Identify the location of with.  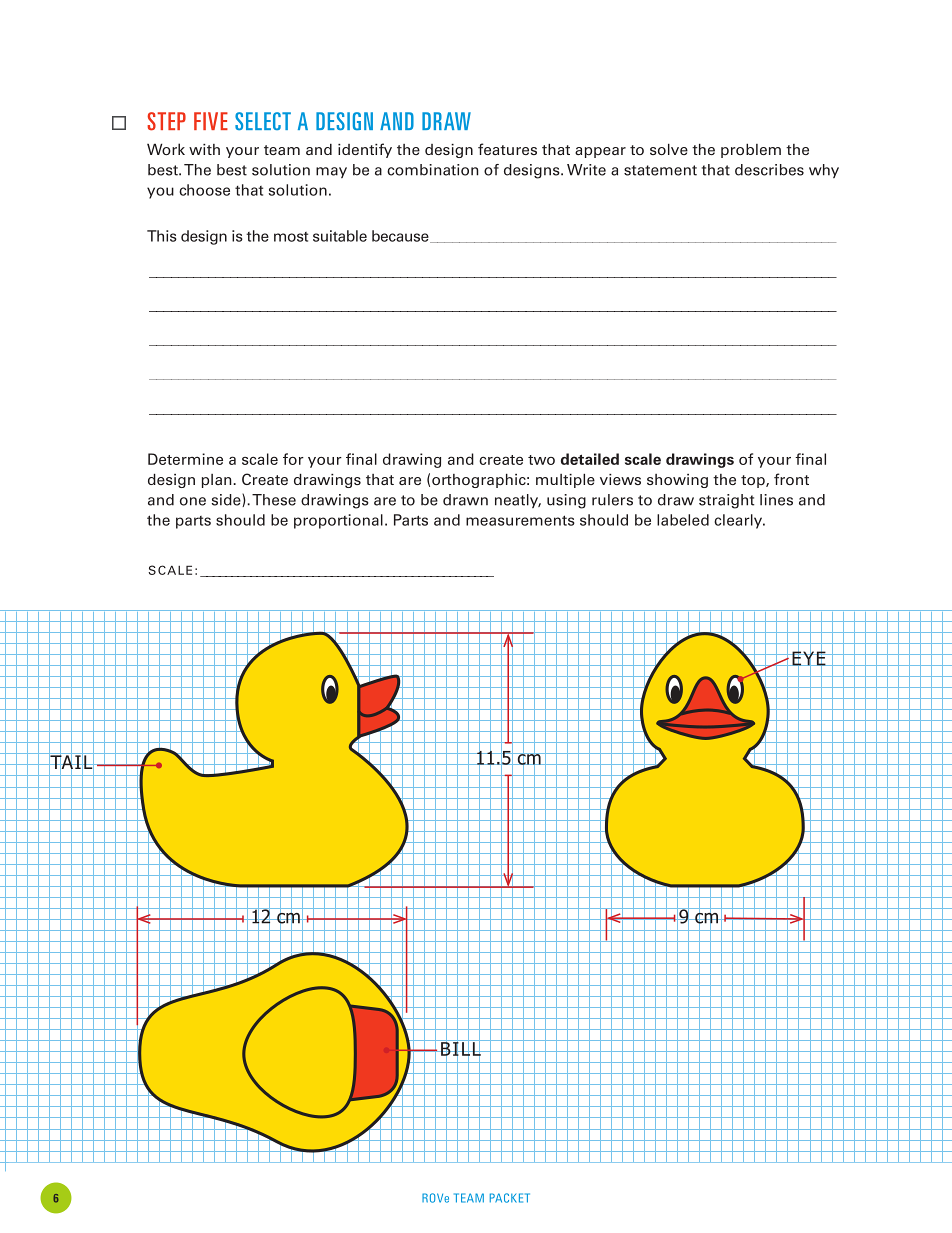
(204, 149).
